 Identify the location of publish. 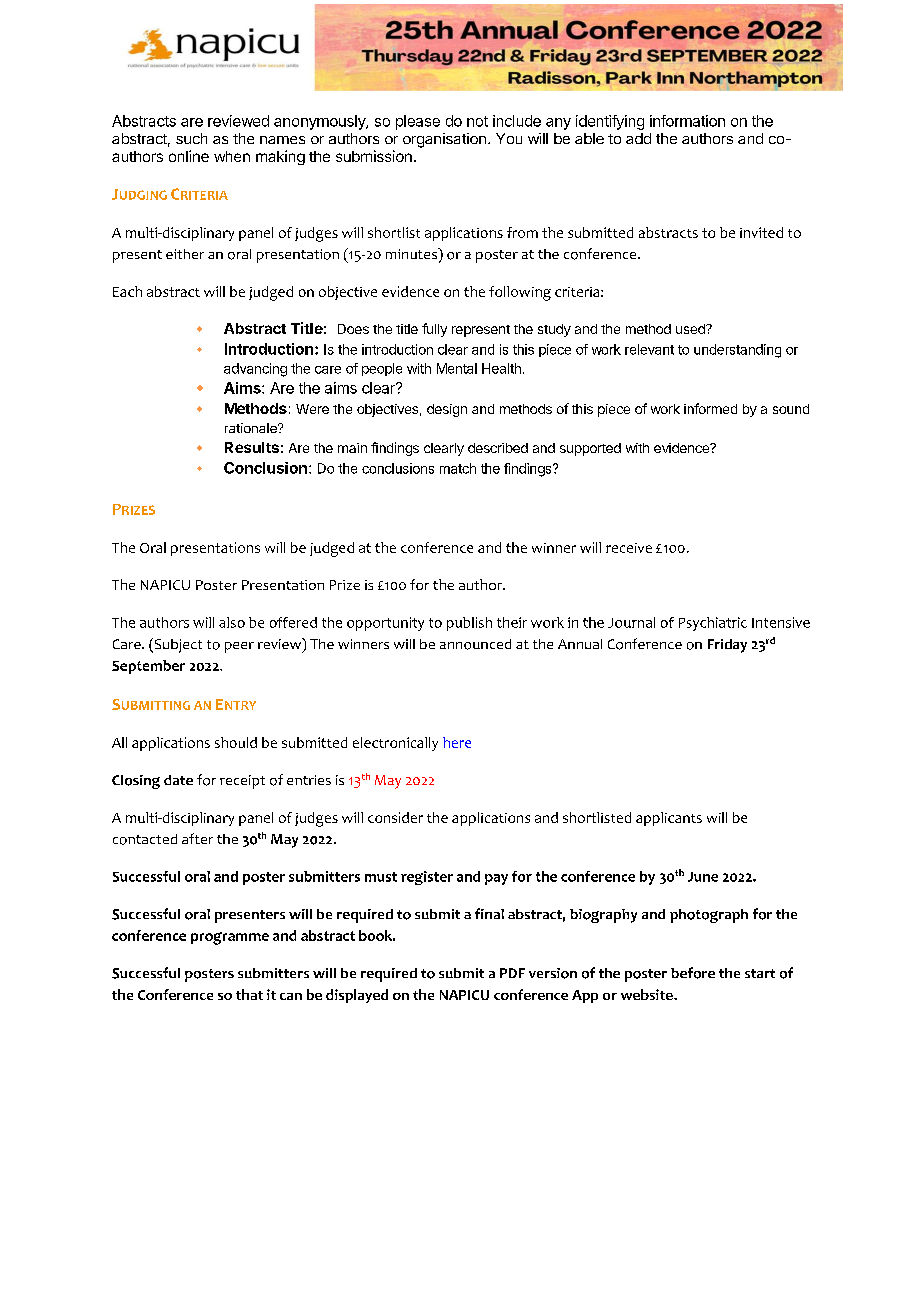
(469, 624).
